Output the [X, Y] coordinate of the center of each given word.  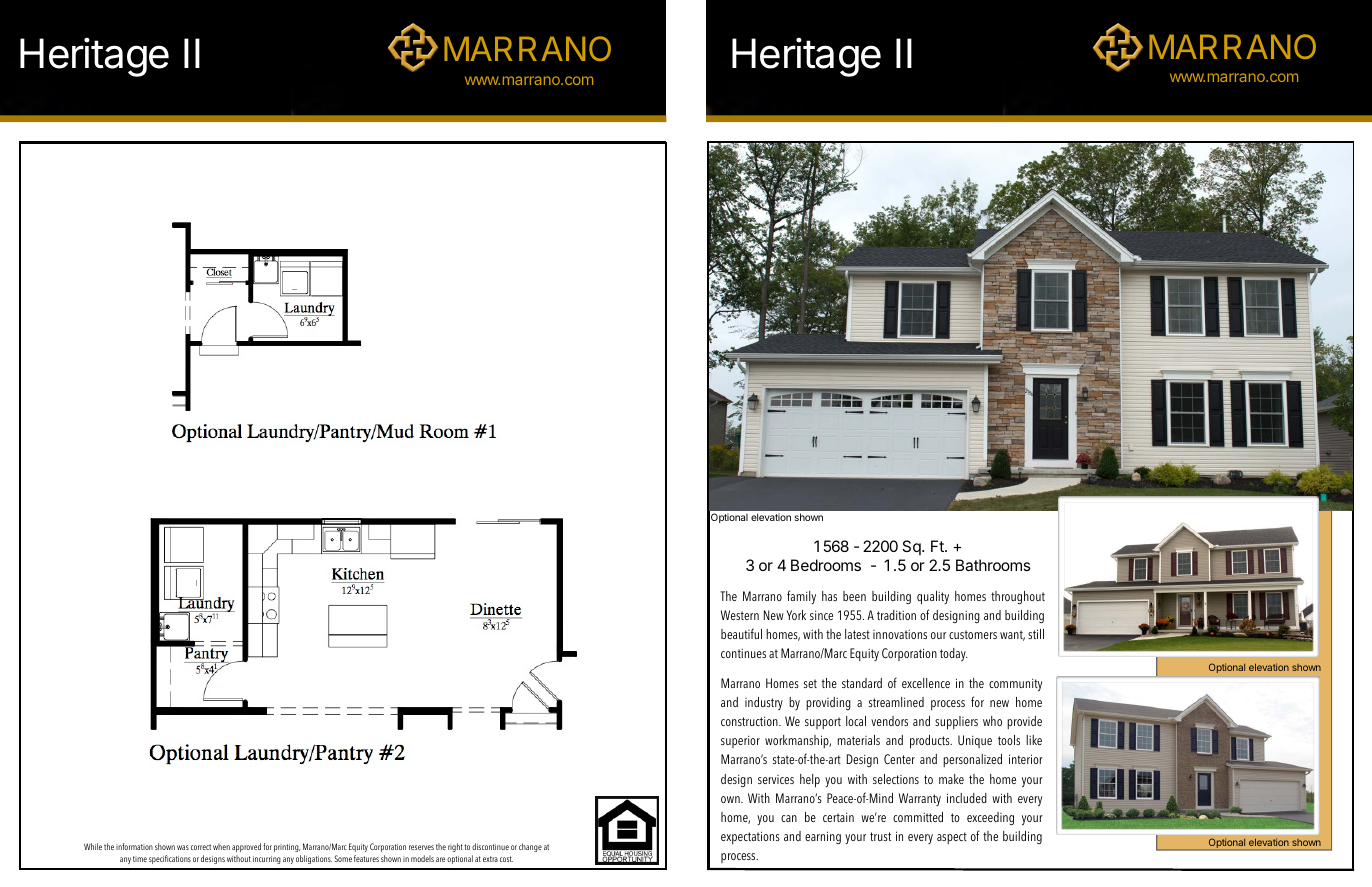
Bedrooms [826, 565]
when [221, 846]
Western [740, 615]
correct [201, 847]
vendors [889, 721]
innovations [900, 634]
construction [750, 721]
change [530, 847]
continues [743, 653]
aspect [952, 838]
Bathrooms [993, 565]
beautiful [741, 633]
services [776, 779]
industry [764, 703]
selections [896, 779]
